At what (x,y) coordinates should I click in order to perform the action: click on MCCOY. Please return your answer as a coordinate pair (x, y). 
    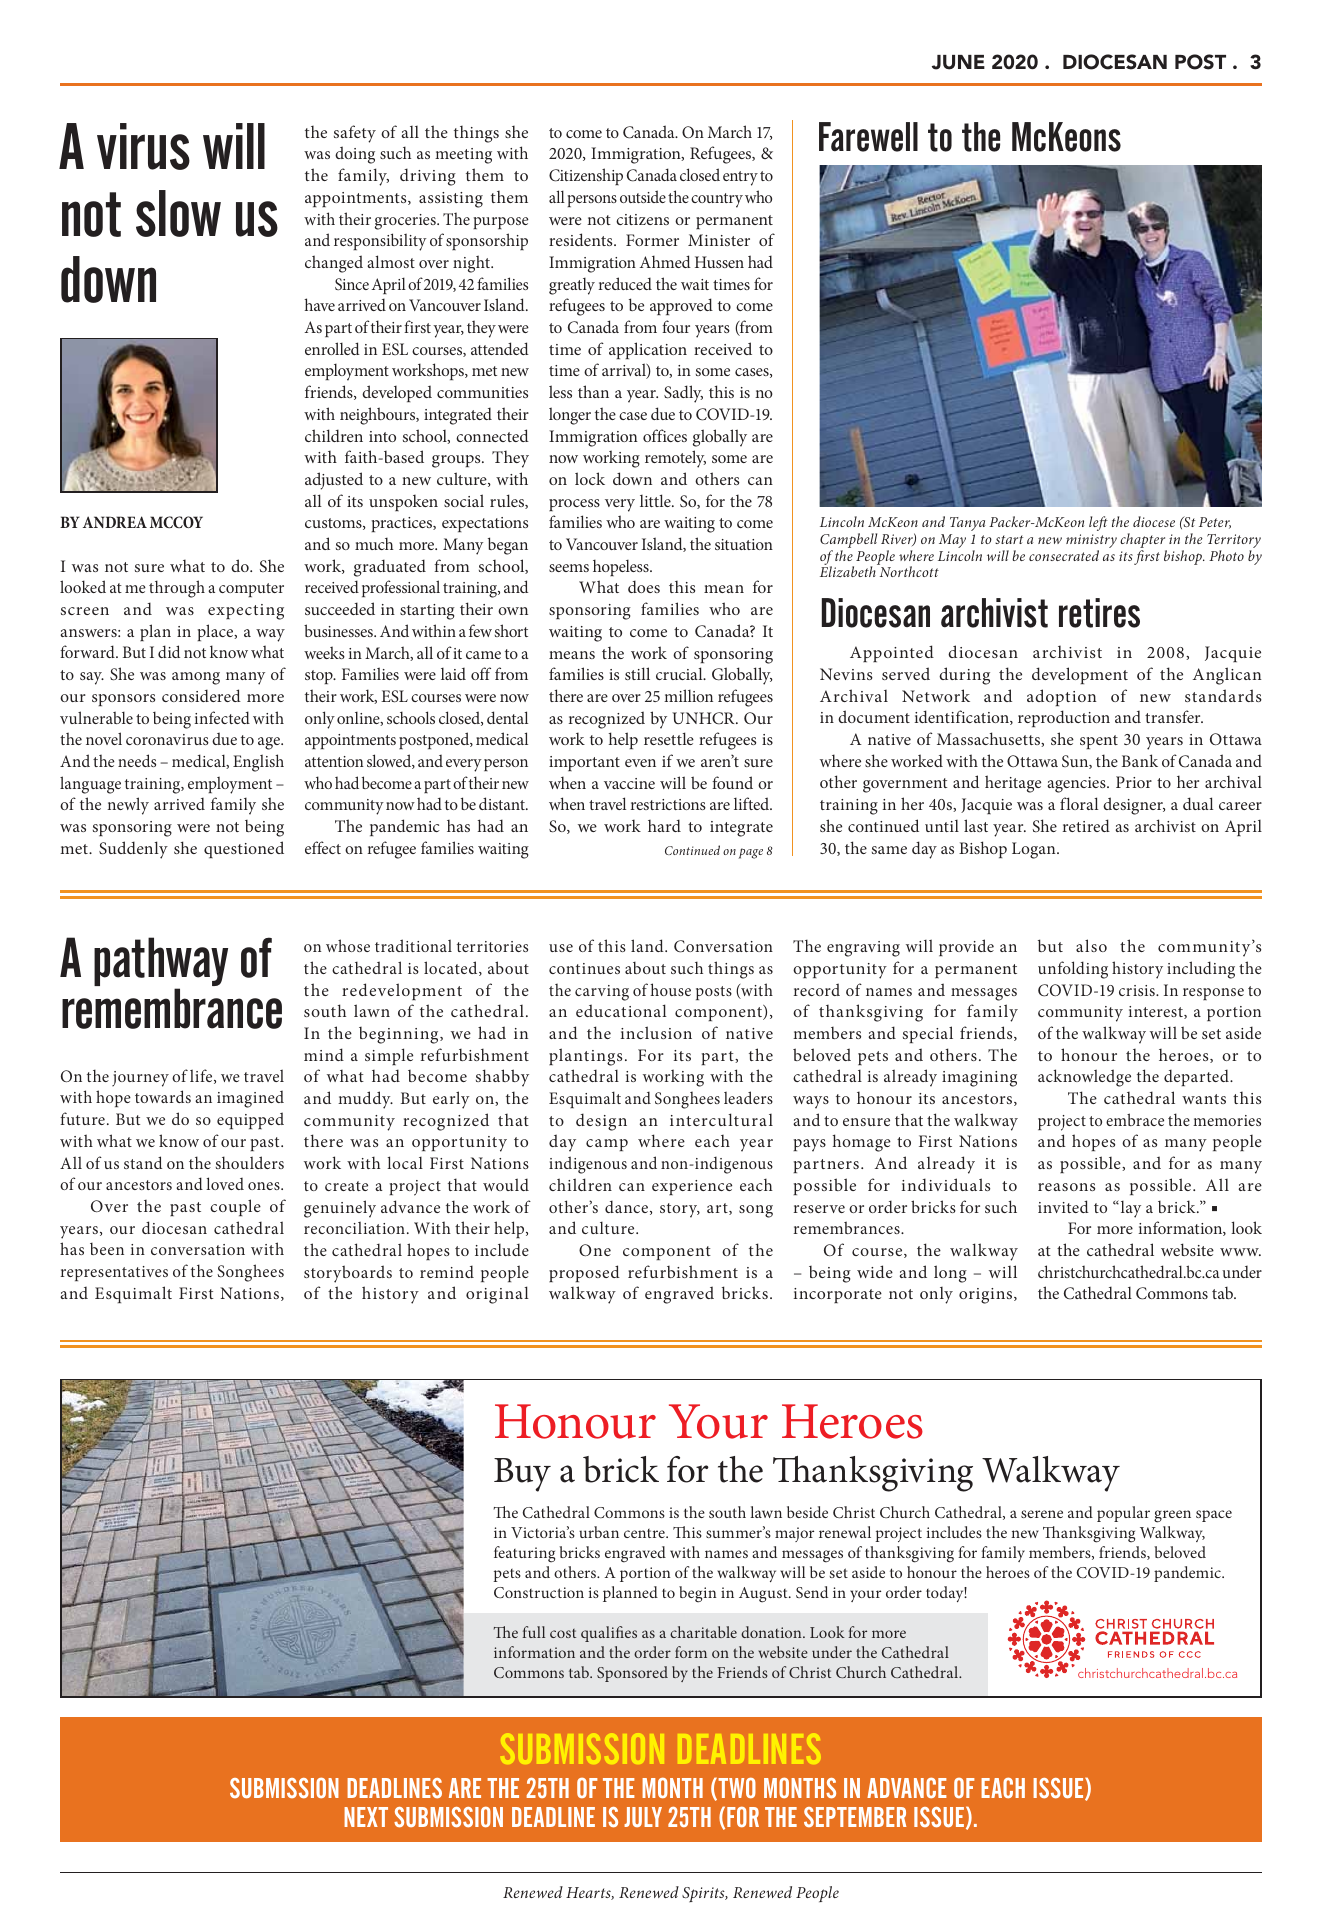
    Looking at the image, I should click on (176, 522).
